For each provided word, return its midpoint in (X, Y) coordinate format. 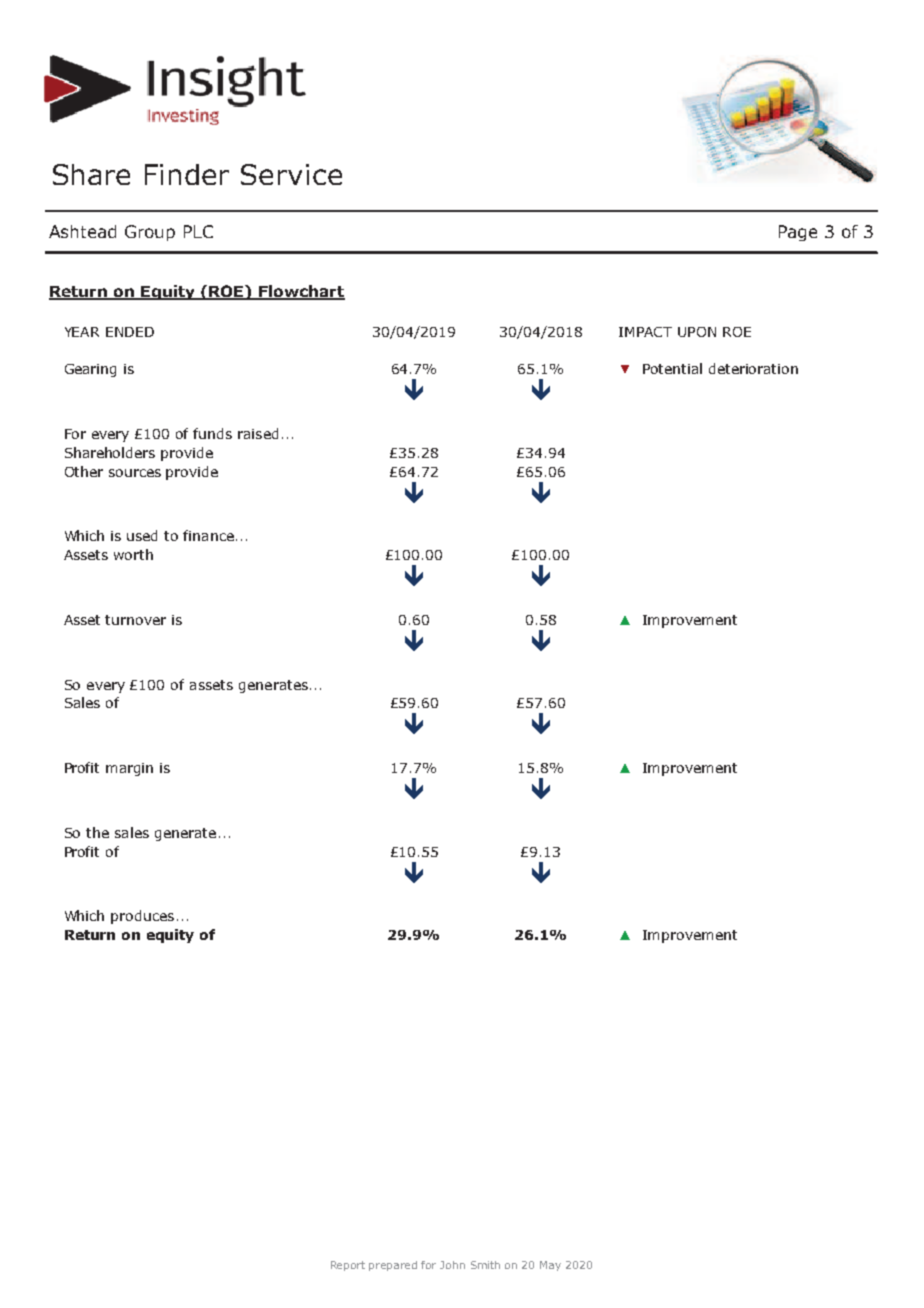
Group (150, 233)
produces (142, 917)
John (452, 1265)
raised (258, 433)
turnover (135, 620)
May (550, 1266)
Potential (672, 368)
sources (135, 473)
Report (348, 1266)
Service (291, 174)
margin (129, 769)
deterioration (753, 368)
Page (798, 233)
